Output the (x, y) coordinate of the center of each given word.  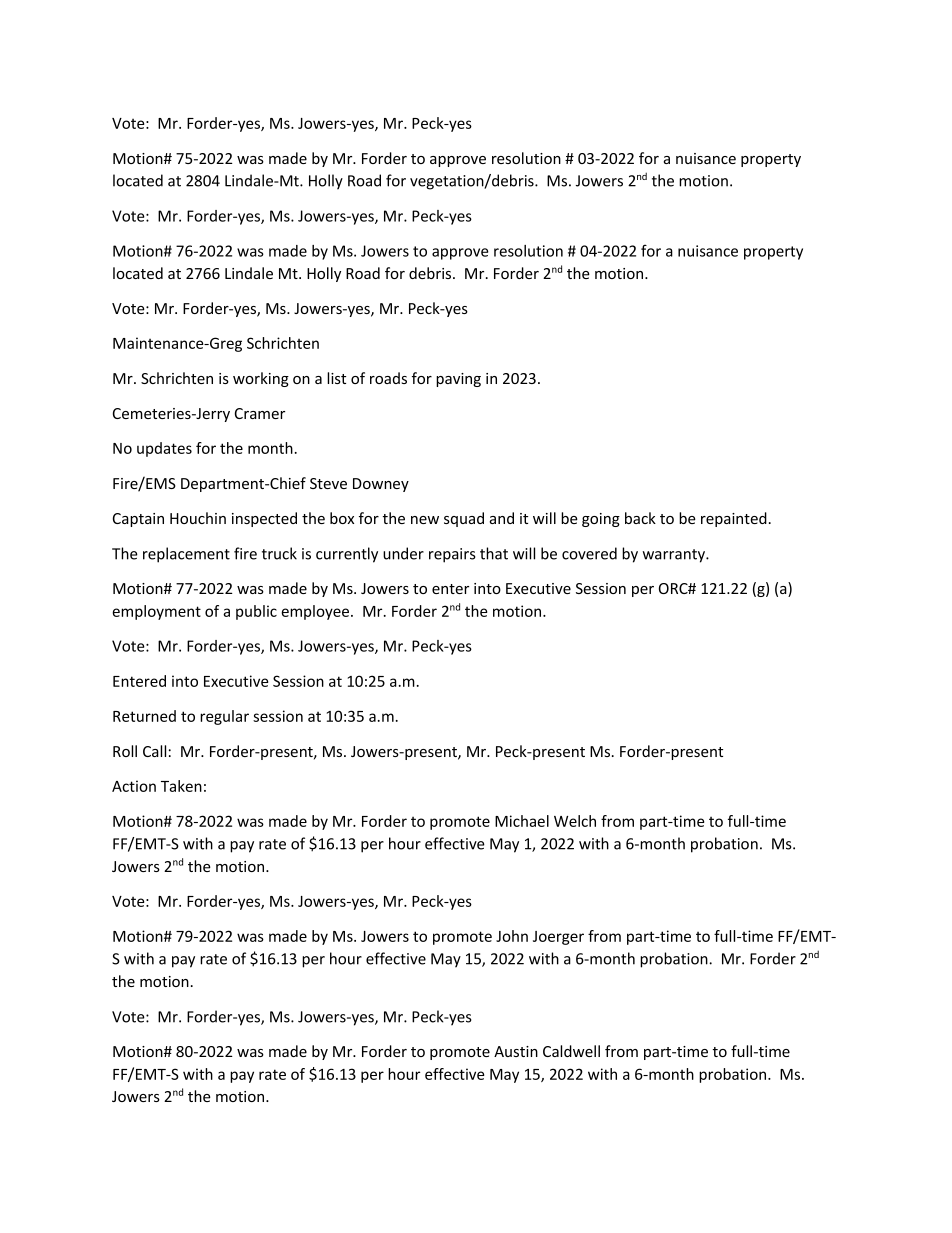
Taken (181, 786)
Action (134, 786)
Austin (516, 1051)
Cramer (260, 413)
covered (589, 553)
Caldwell (571, 1051)
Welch (575, 821)
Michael (522, 821)
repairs (452, 555)
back (640, 518)
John (512, 936)
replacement (186, 555)
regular (224, 717)
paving (458, 380)
